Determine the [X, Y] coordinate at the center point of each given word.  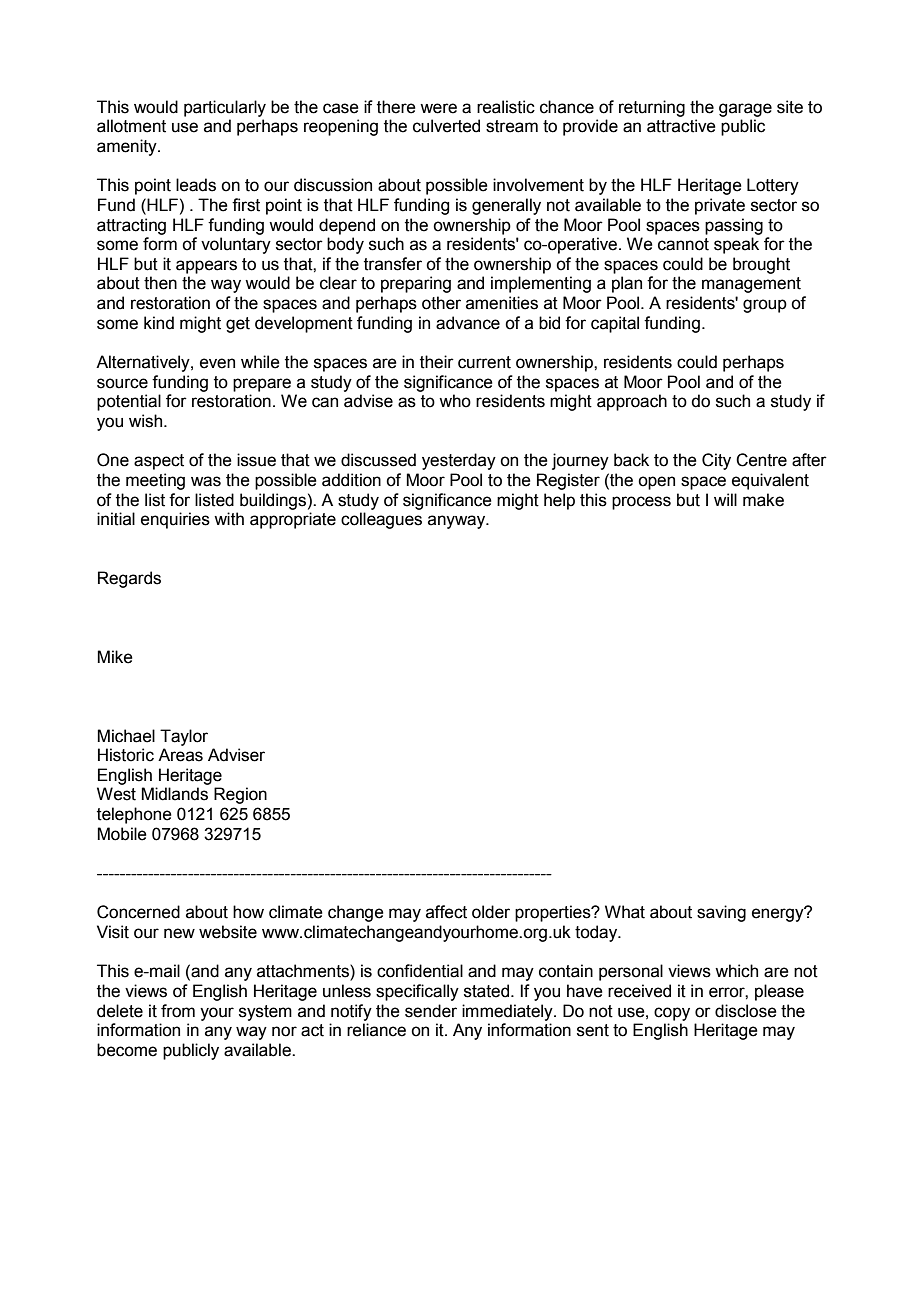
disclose [746, 1011]
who [455, 401]
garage [745, 110]
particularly [225, 108]
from [178, 1011]
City [716, 461]
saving [721, 913]
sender [431, 1011]
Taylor [184, 737]
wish [147, 421]
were [438, 108]
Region [240, 795]
